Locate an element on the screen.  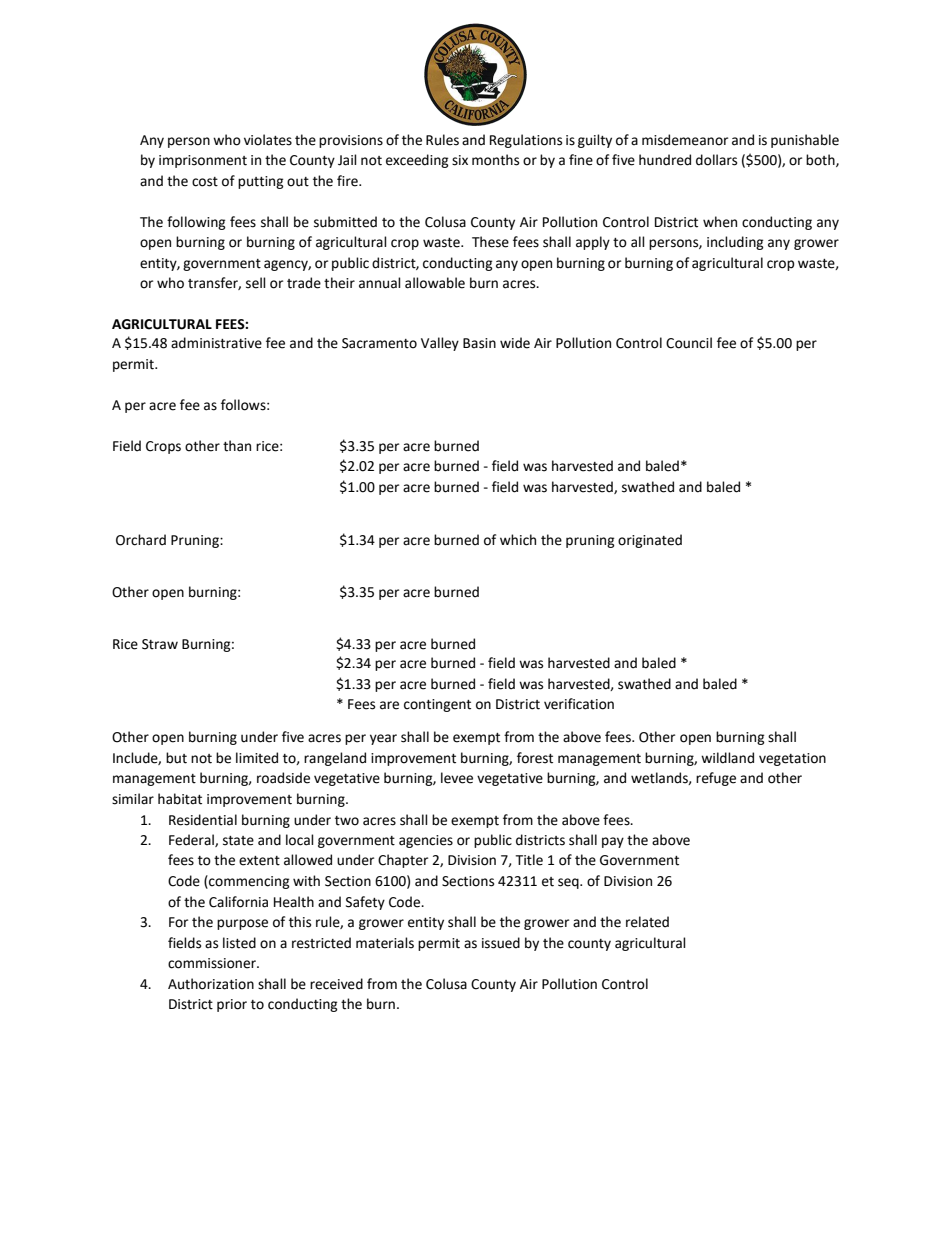
Orchard is located at coordinates (141, 540).
